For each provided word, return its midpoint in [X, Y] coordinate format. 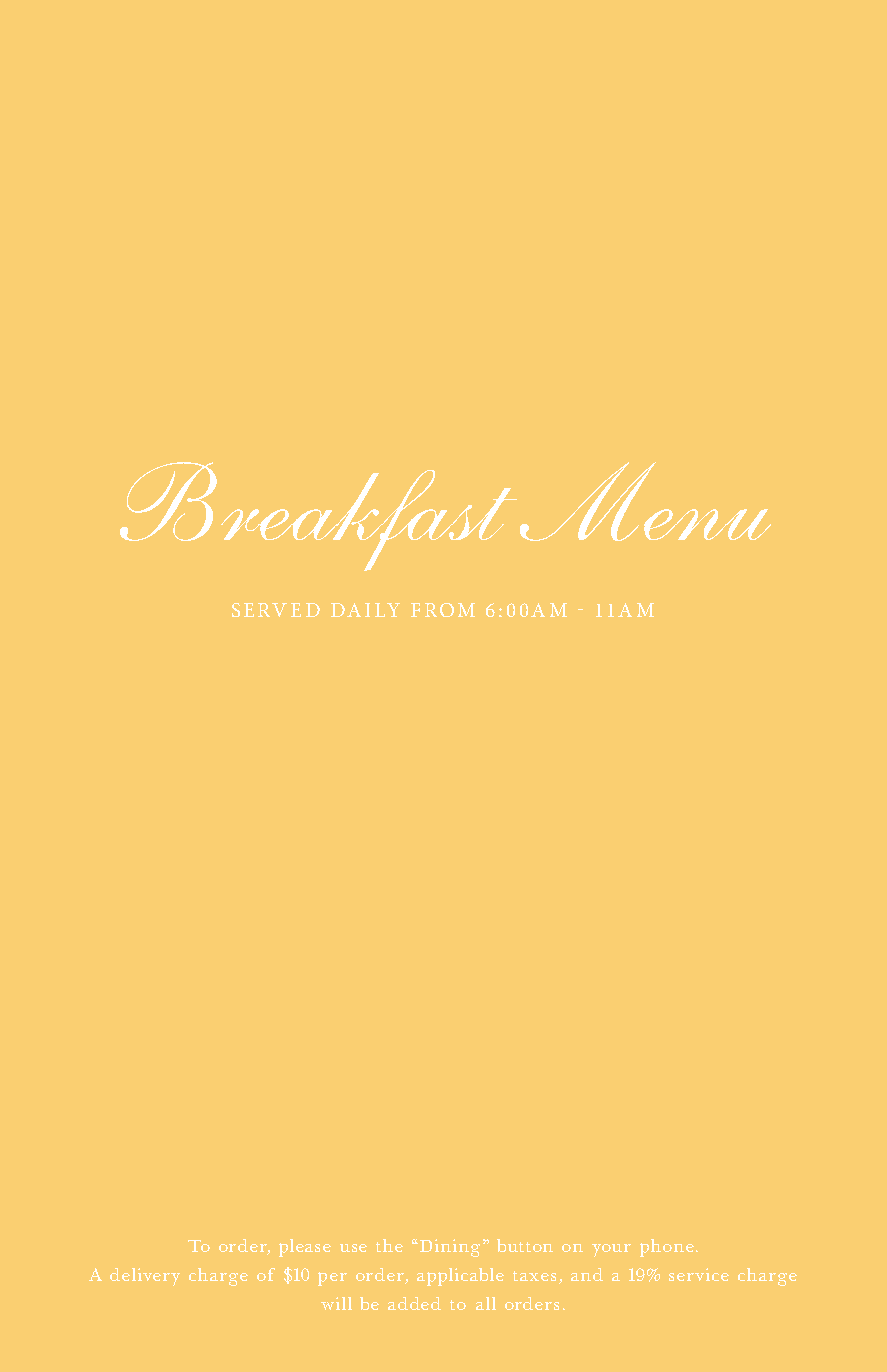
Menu [645, 501]
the [389, 1245]
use [353, 1248]
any [521, 1303]
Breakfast [318, 516]
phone [667, 1248]
